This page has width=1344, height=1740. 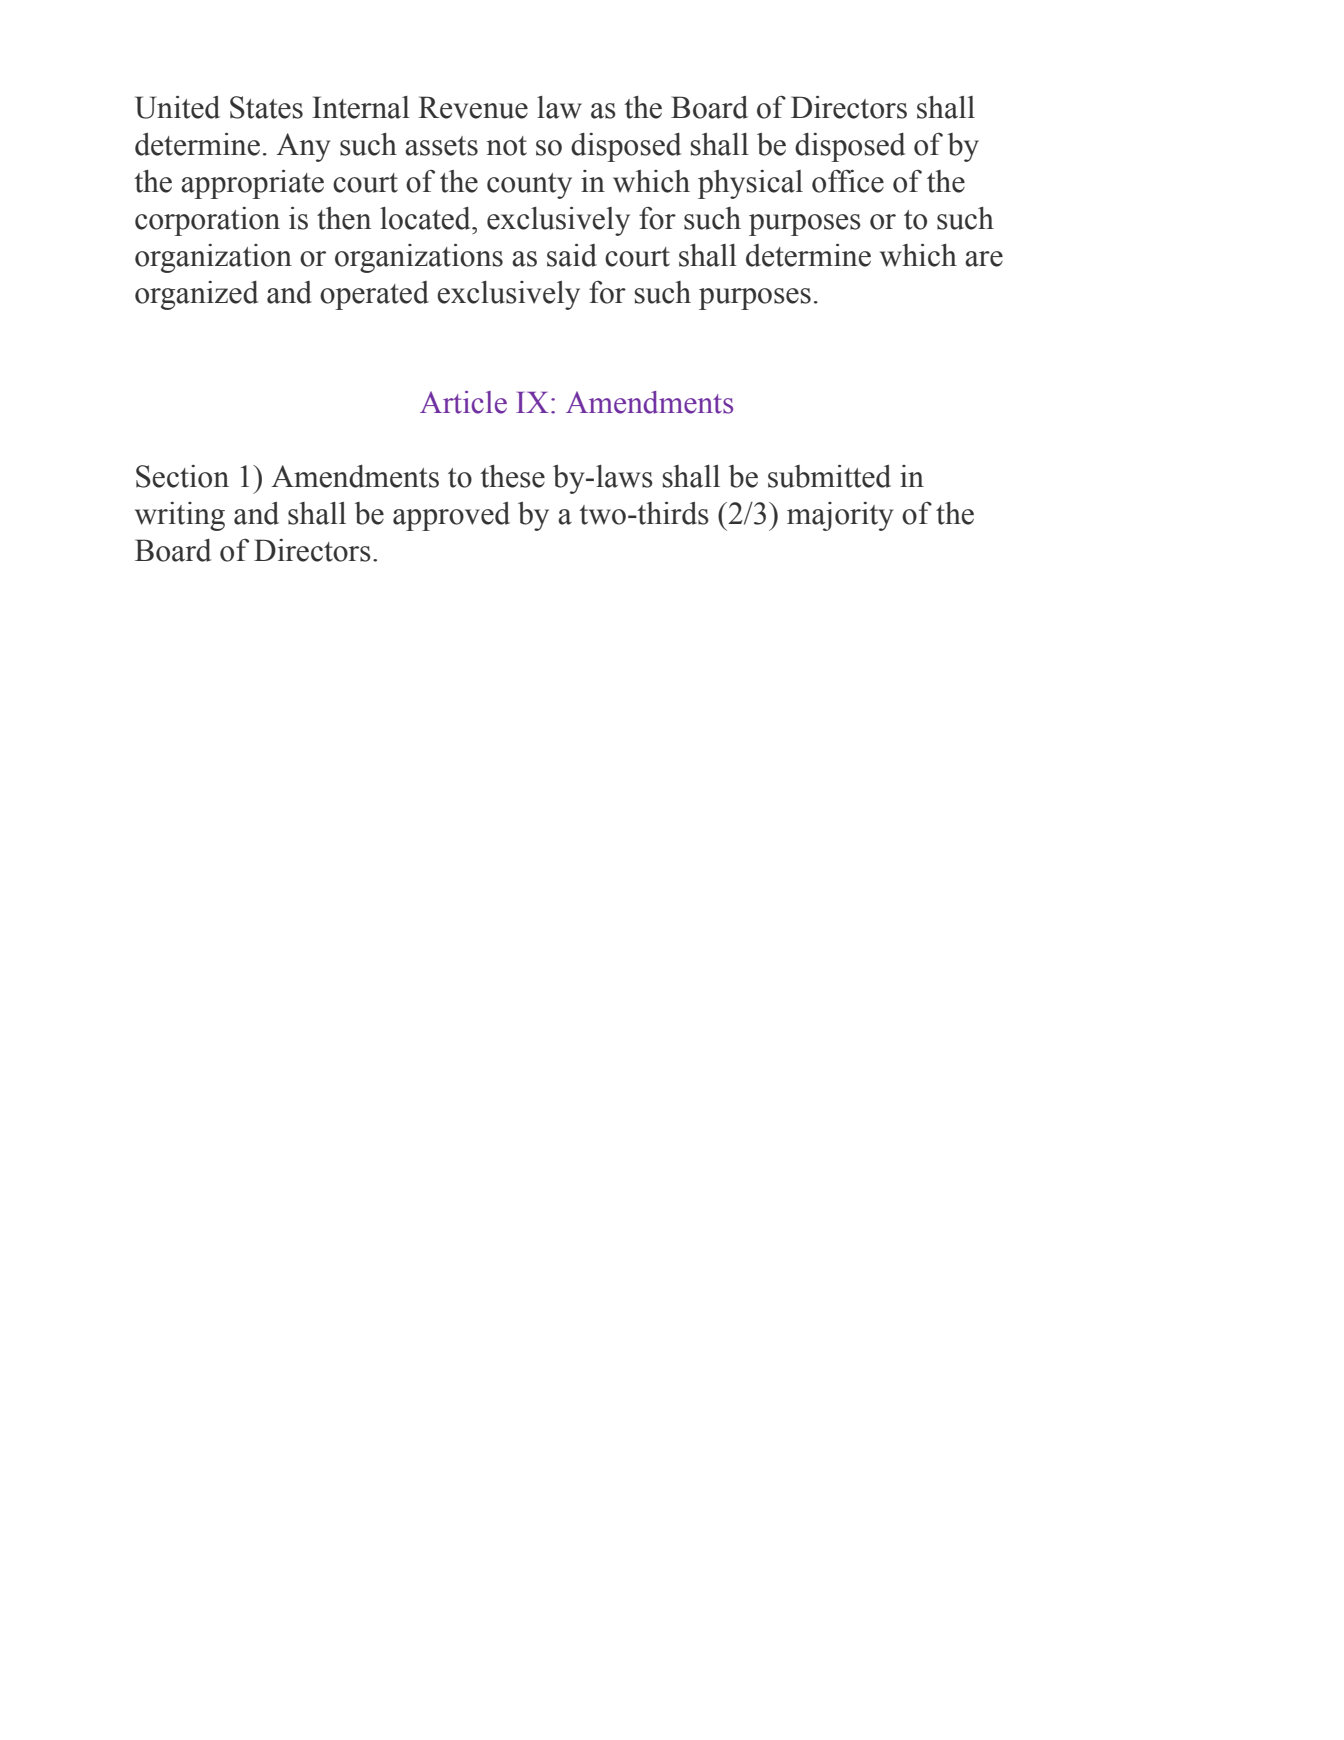 I want to click on county, so click(x=529, y=186).
